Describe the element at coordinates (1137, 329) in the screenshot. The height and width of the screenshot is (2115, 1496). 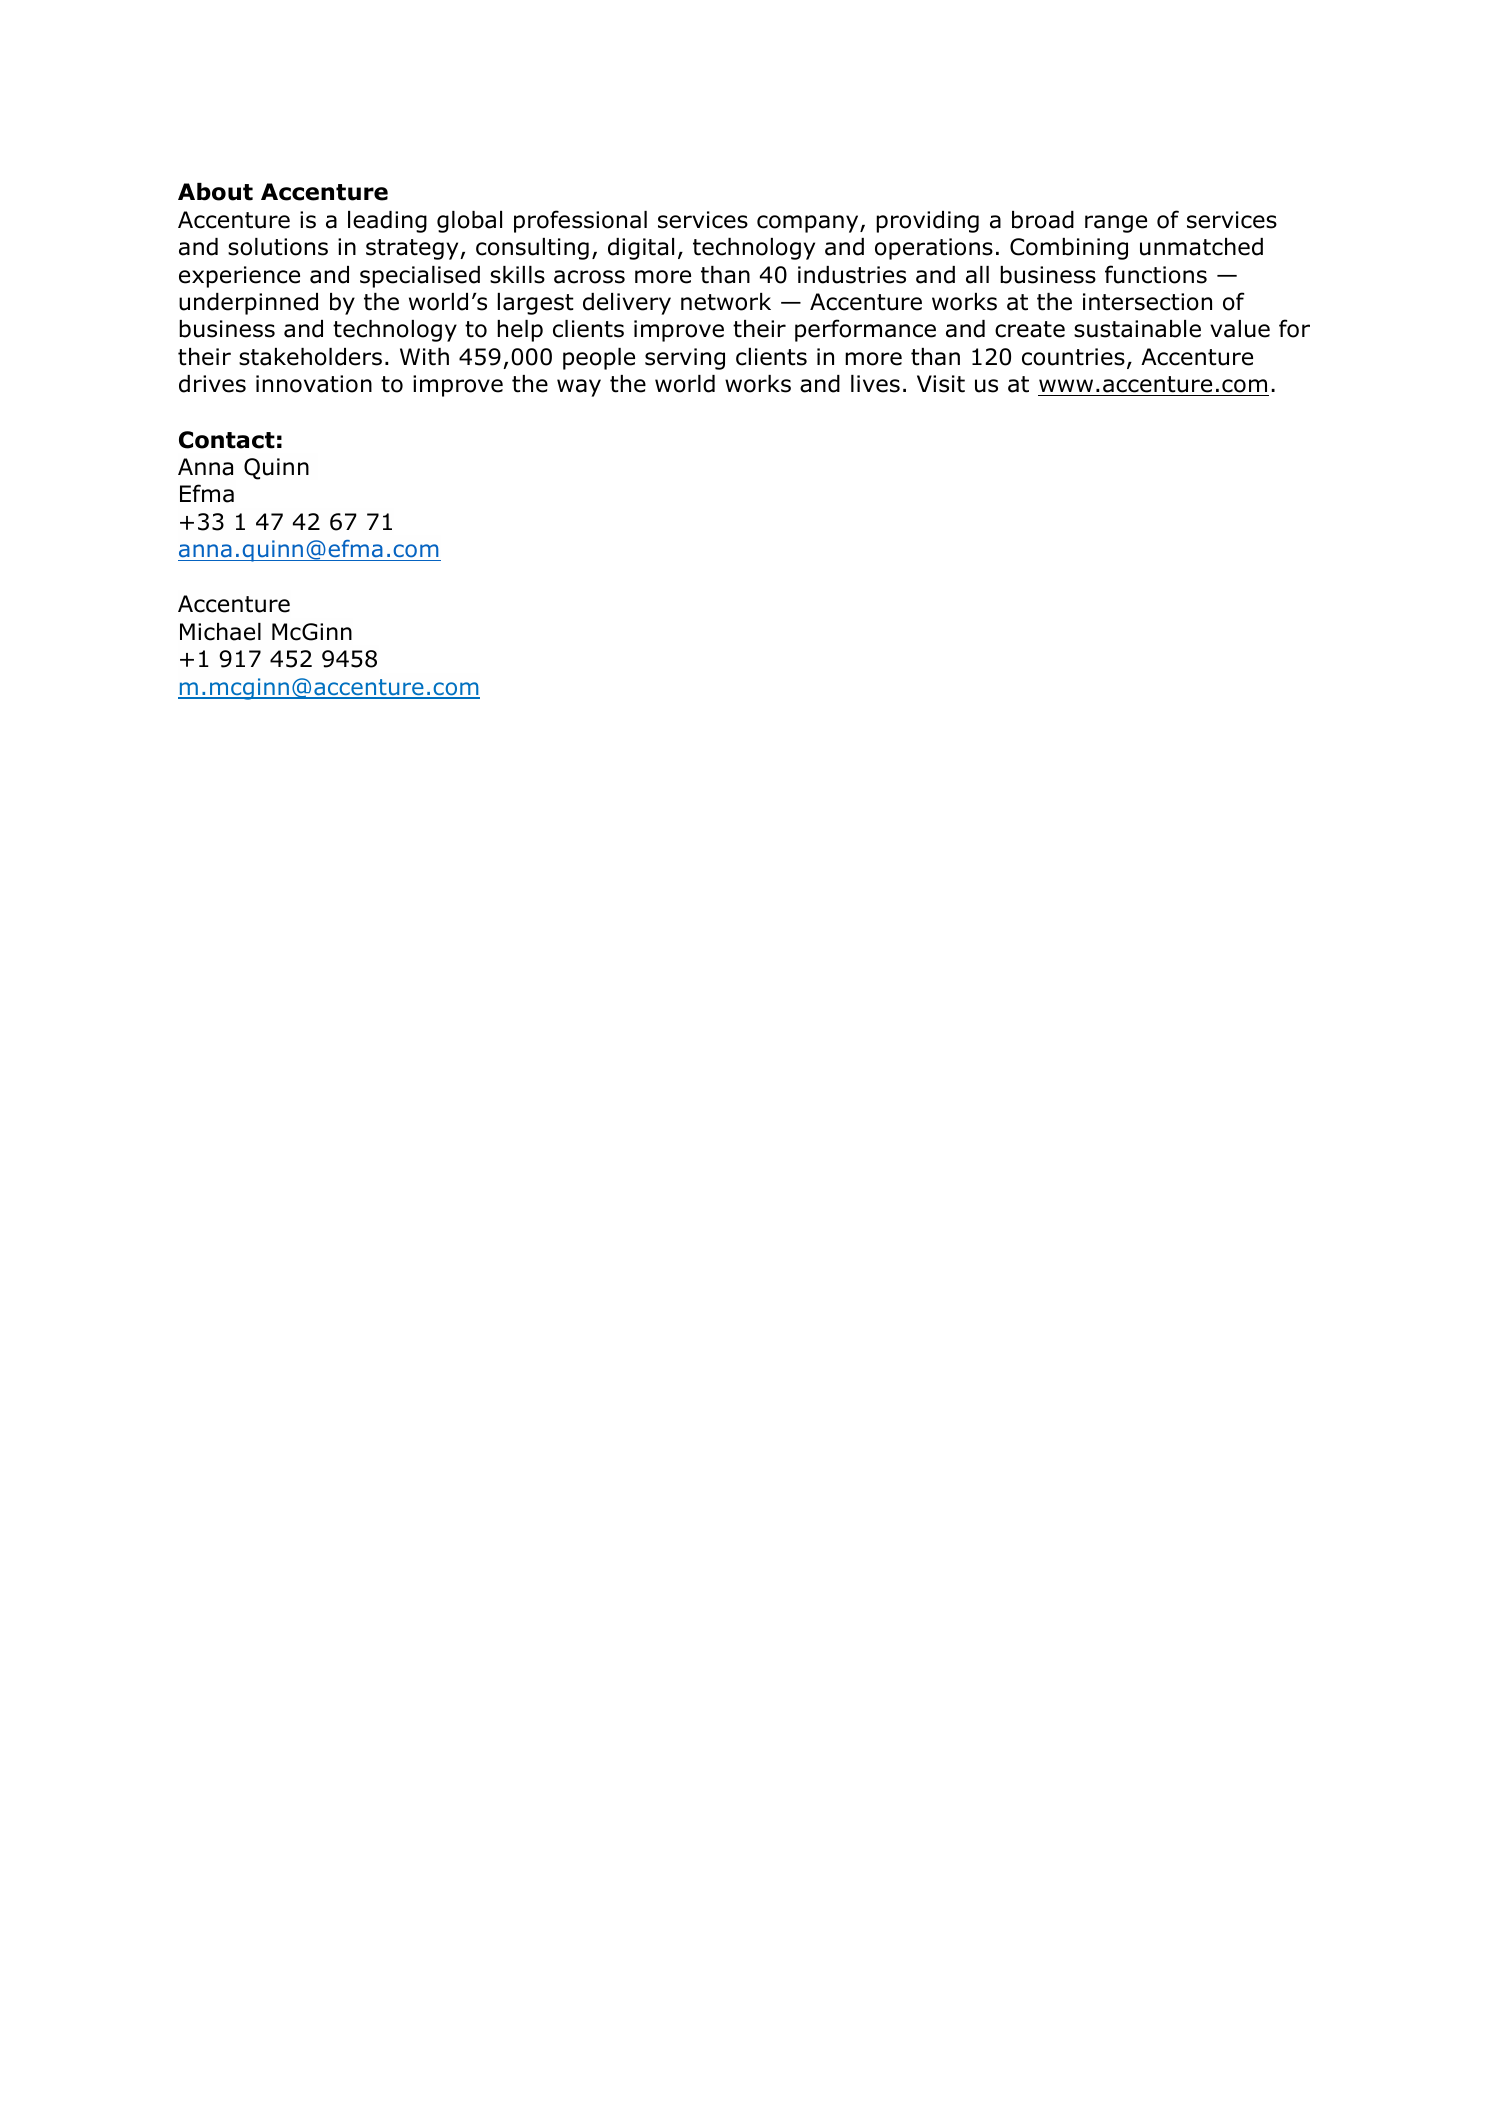
I see `sustainable` at that location.
